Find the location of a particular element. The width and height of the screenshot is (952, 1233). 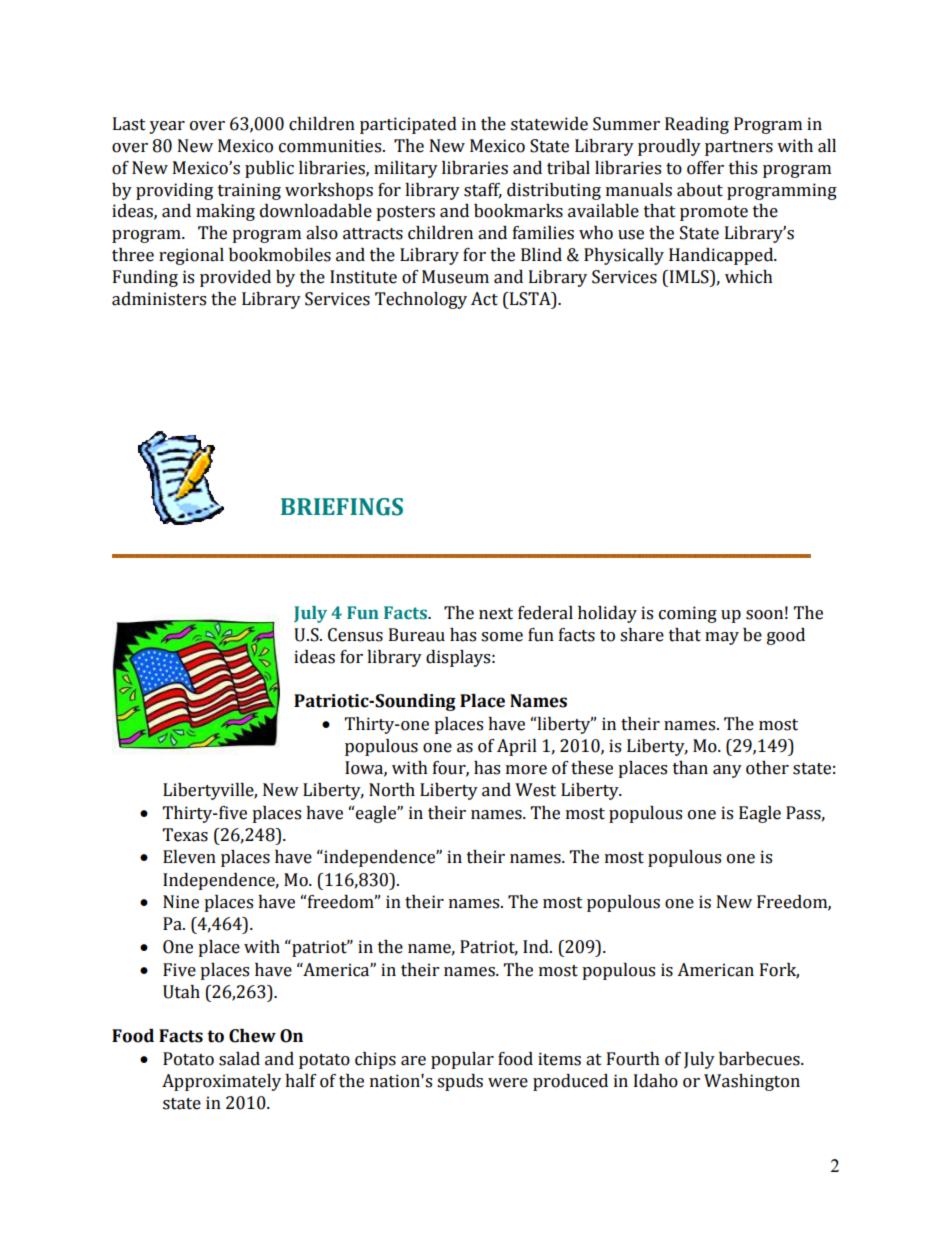

barbecues is located at coordinates (760, 1059).
